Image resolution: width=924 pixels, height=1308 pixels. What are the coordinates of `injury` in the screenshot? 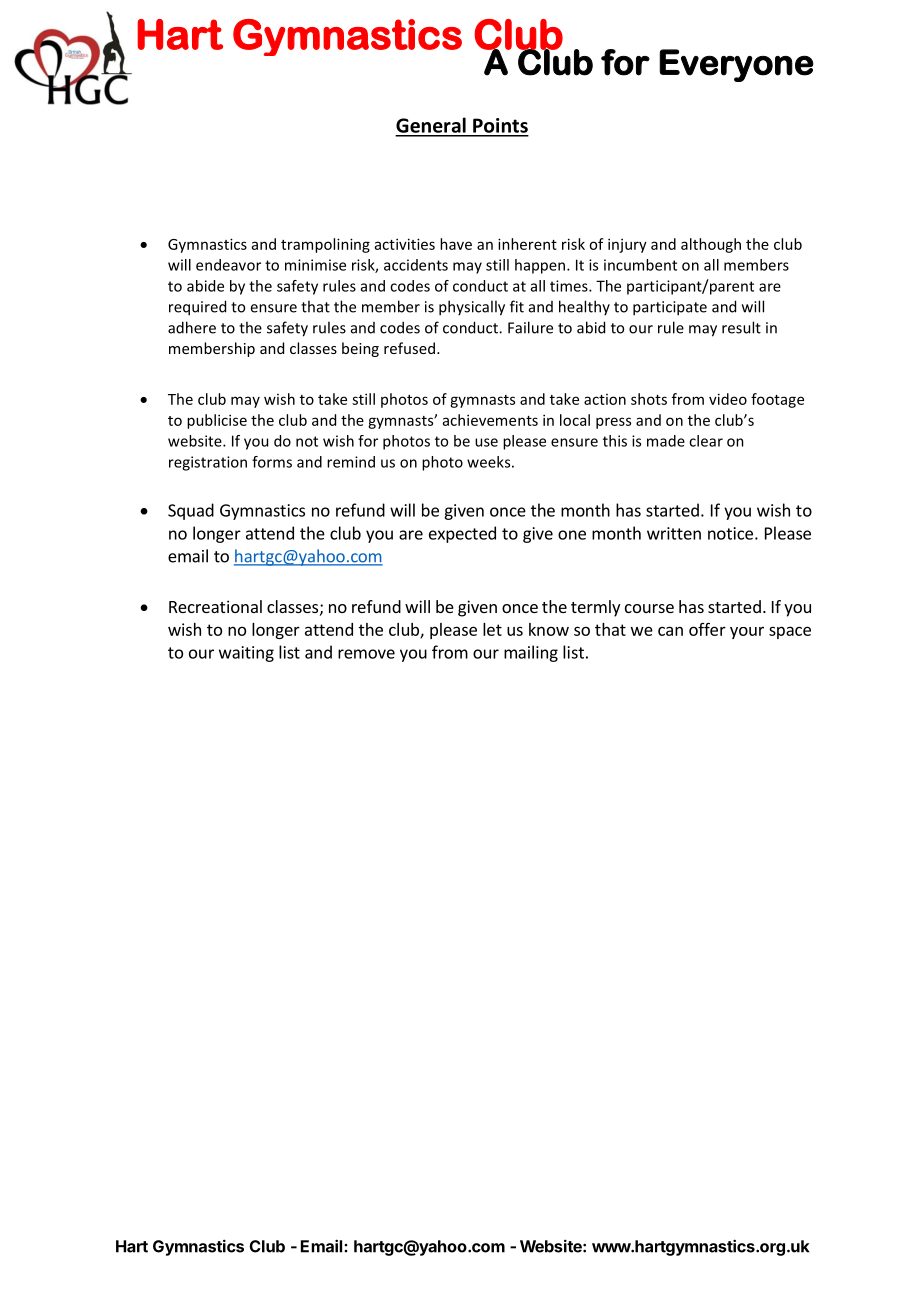 It's located at (627, 245).
